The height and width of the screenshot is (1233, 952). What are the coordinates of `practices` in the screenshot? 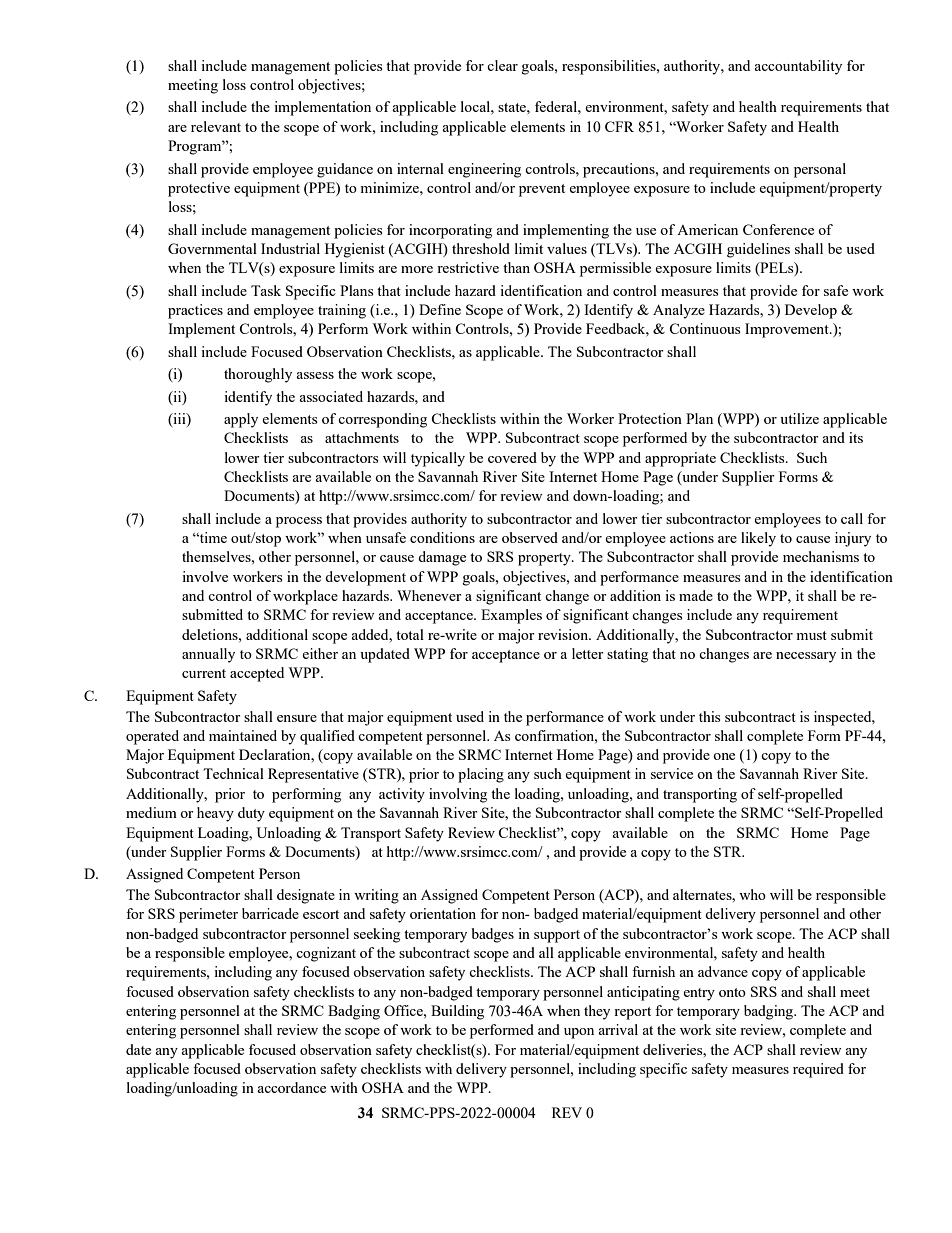 It's located at (195, 311).
